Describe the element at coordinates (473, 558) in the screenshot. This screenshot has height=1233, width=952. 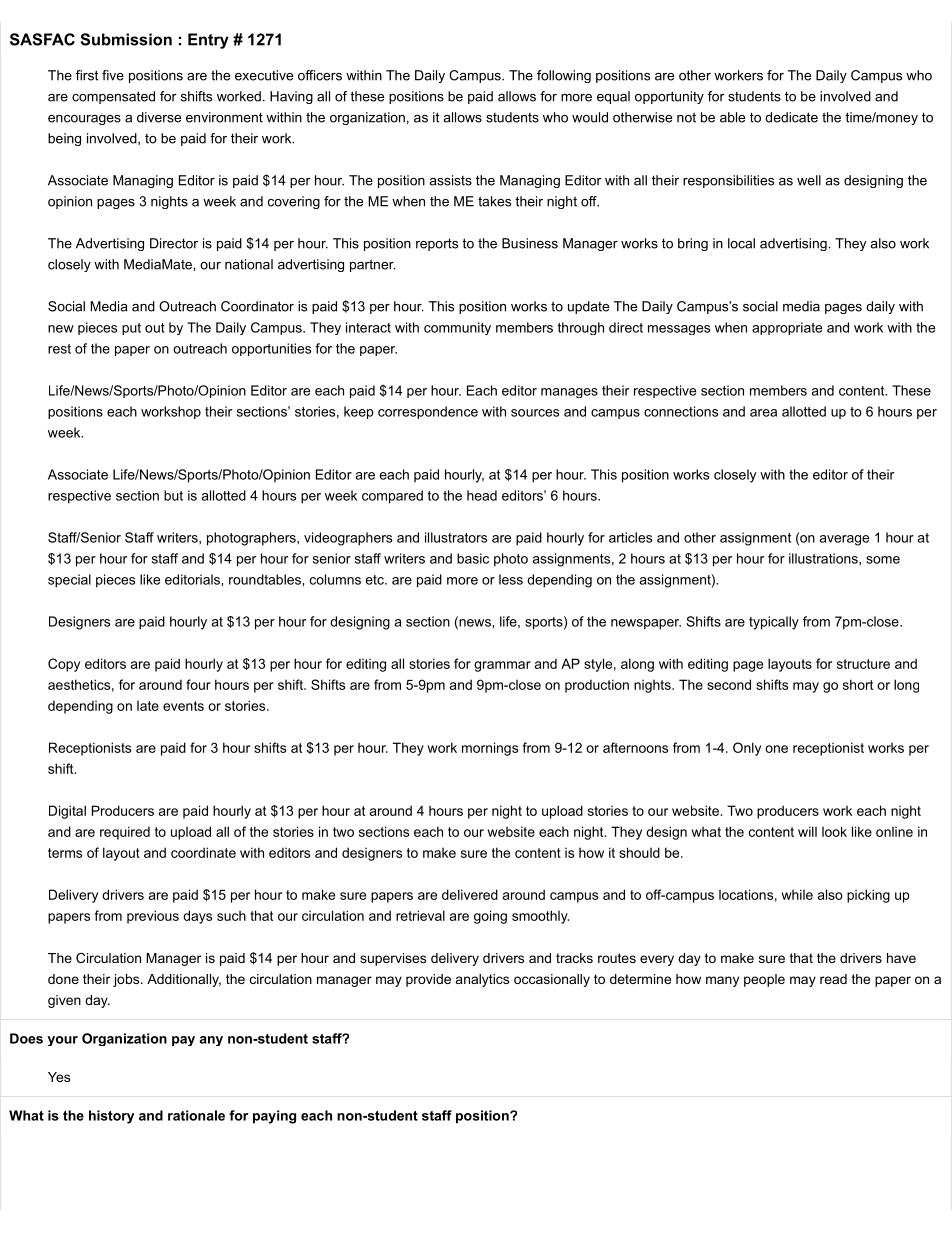
I see `basic` at that location.
